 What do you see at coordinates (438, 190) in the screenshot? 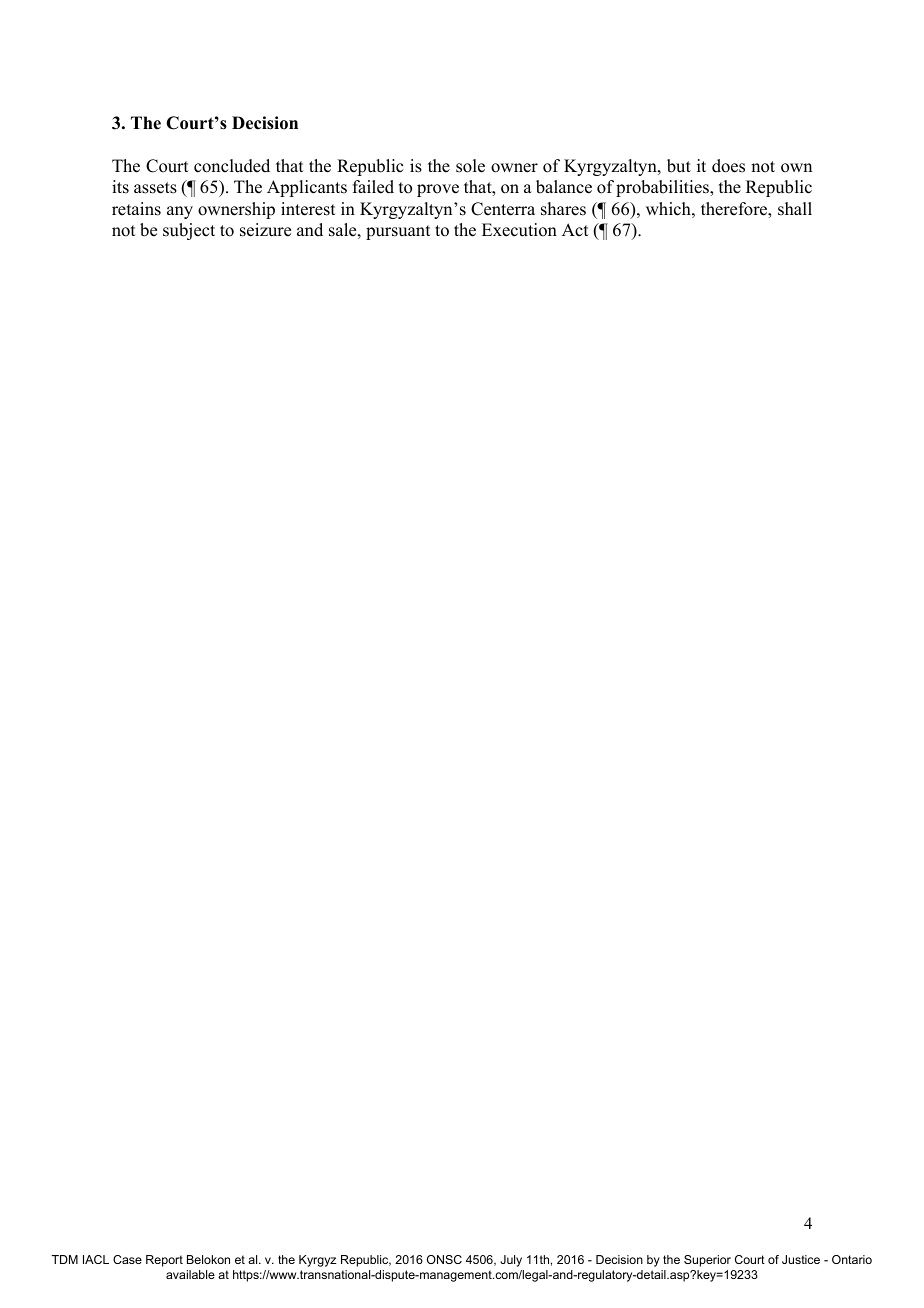
I see `prove` at bounding box center [438, 190].
